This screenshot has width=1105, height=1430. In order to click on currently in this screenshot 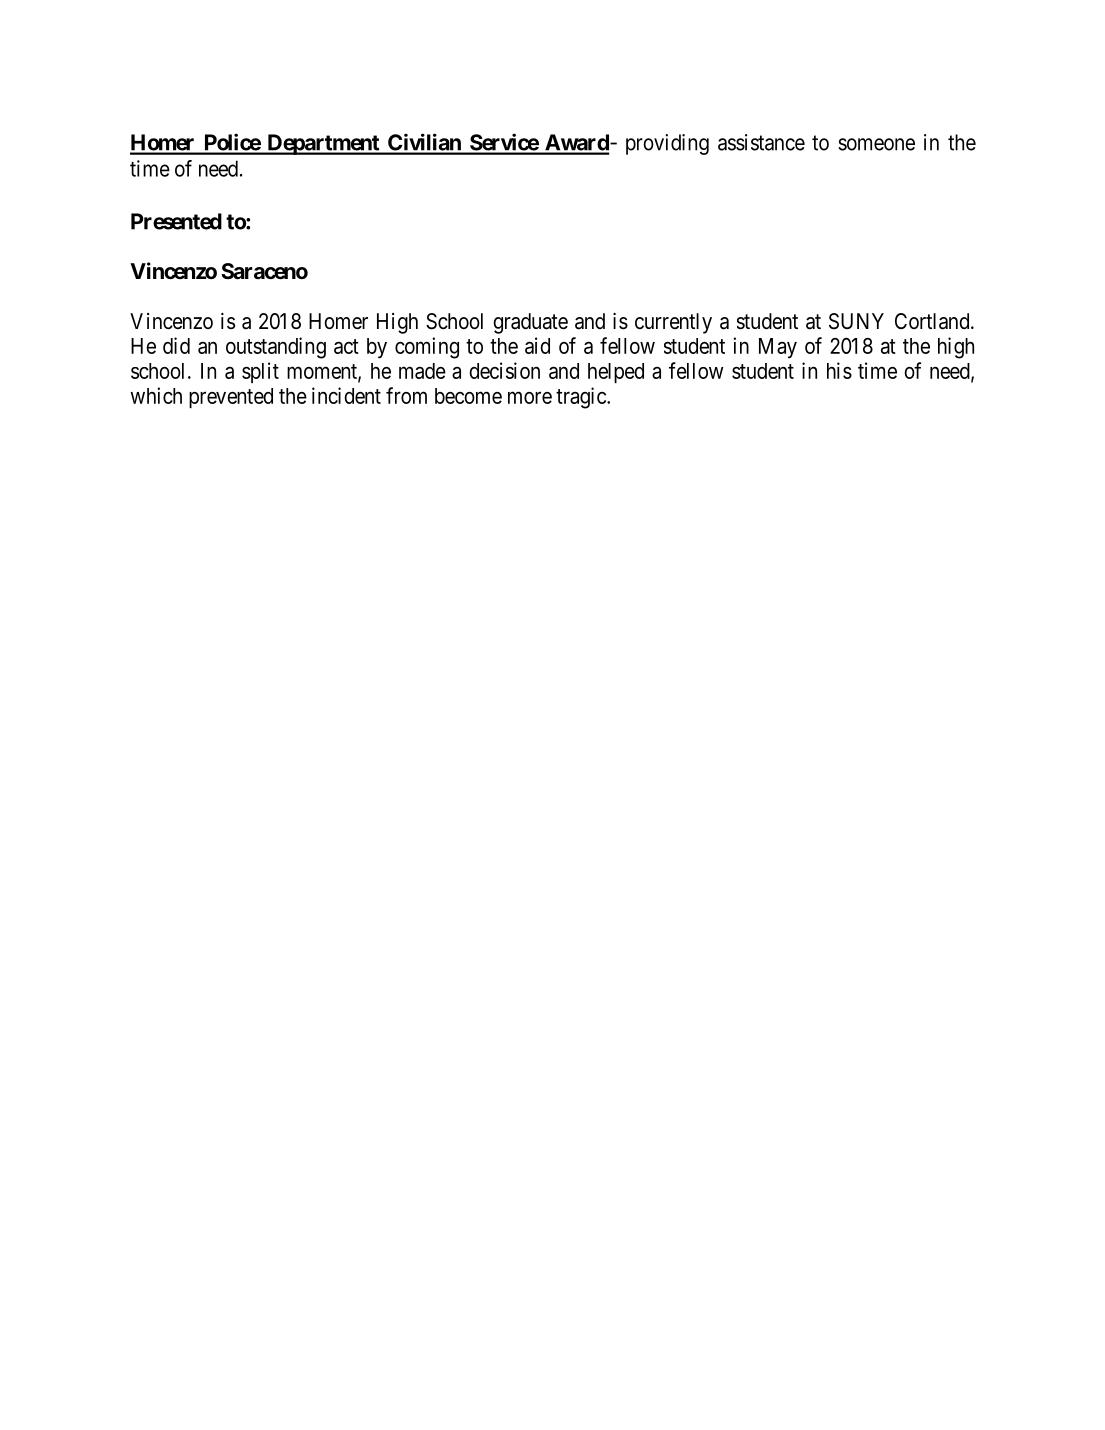, I will do `click(673, 323)`.
